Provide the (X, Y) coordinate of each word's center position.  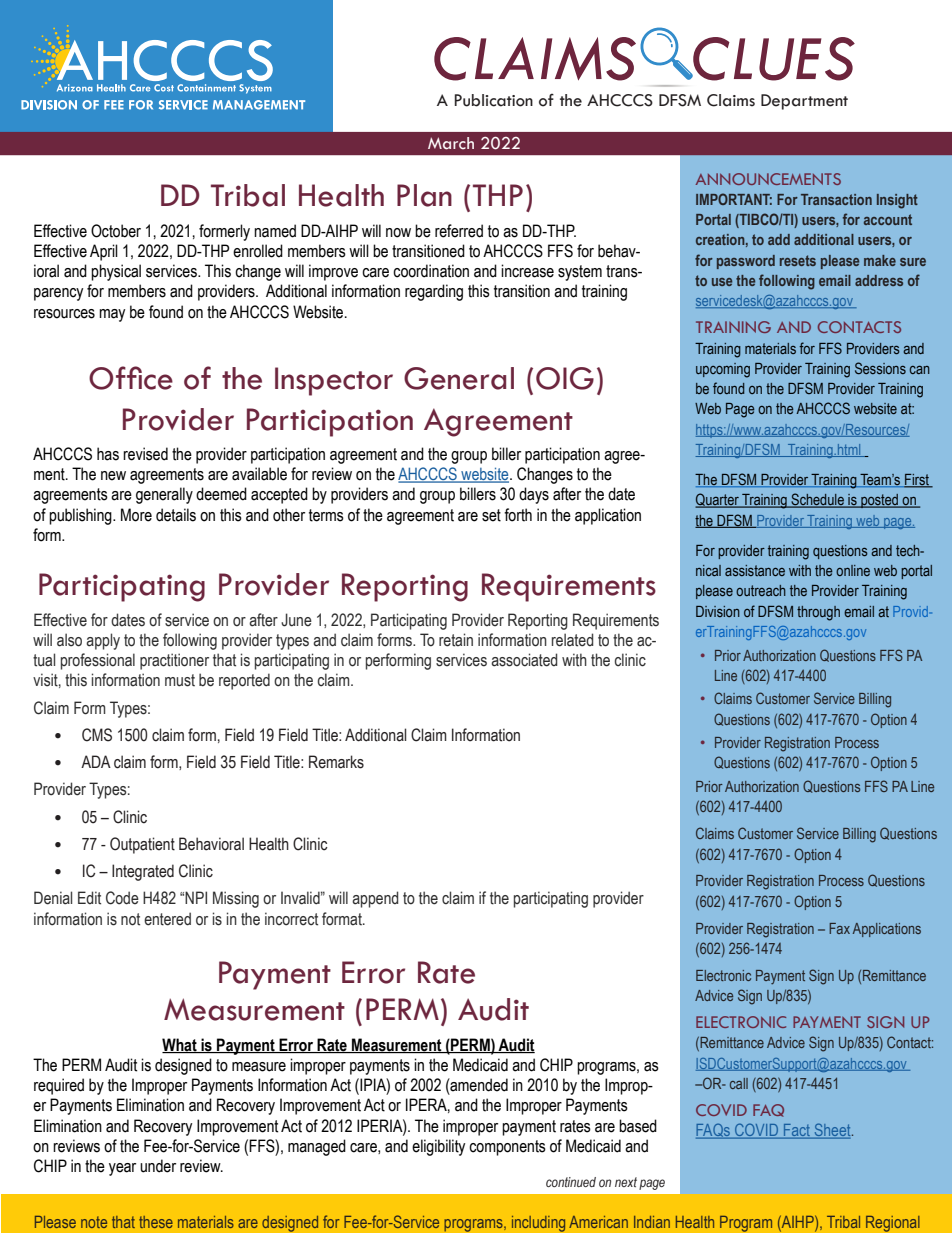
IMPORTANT (734, 199)
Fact (797, 1131)
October (116, 231)
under (158, 1166)
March (451, 143)
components (507, 1148)
